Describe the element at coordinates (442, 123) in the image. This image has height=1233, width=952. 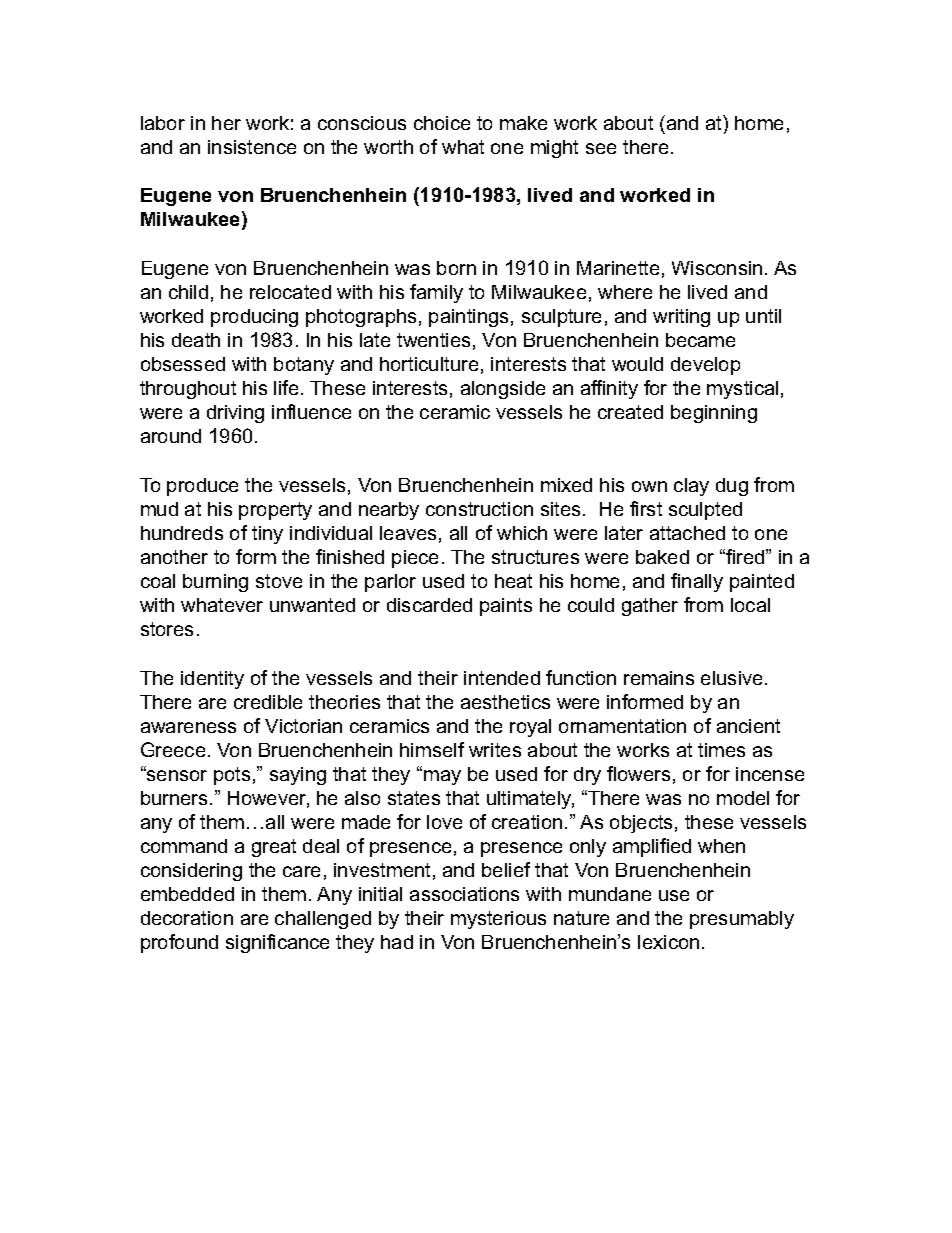
I see `choice` at that location.
